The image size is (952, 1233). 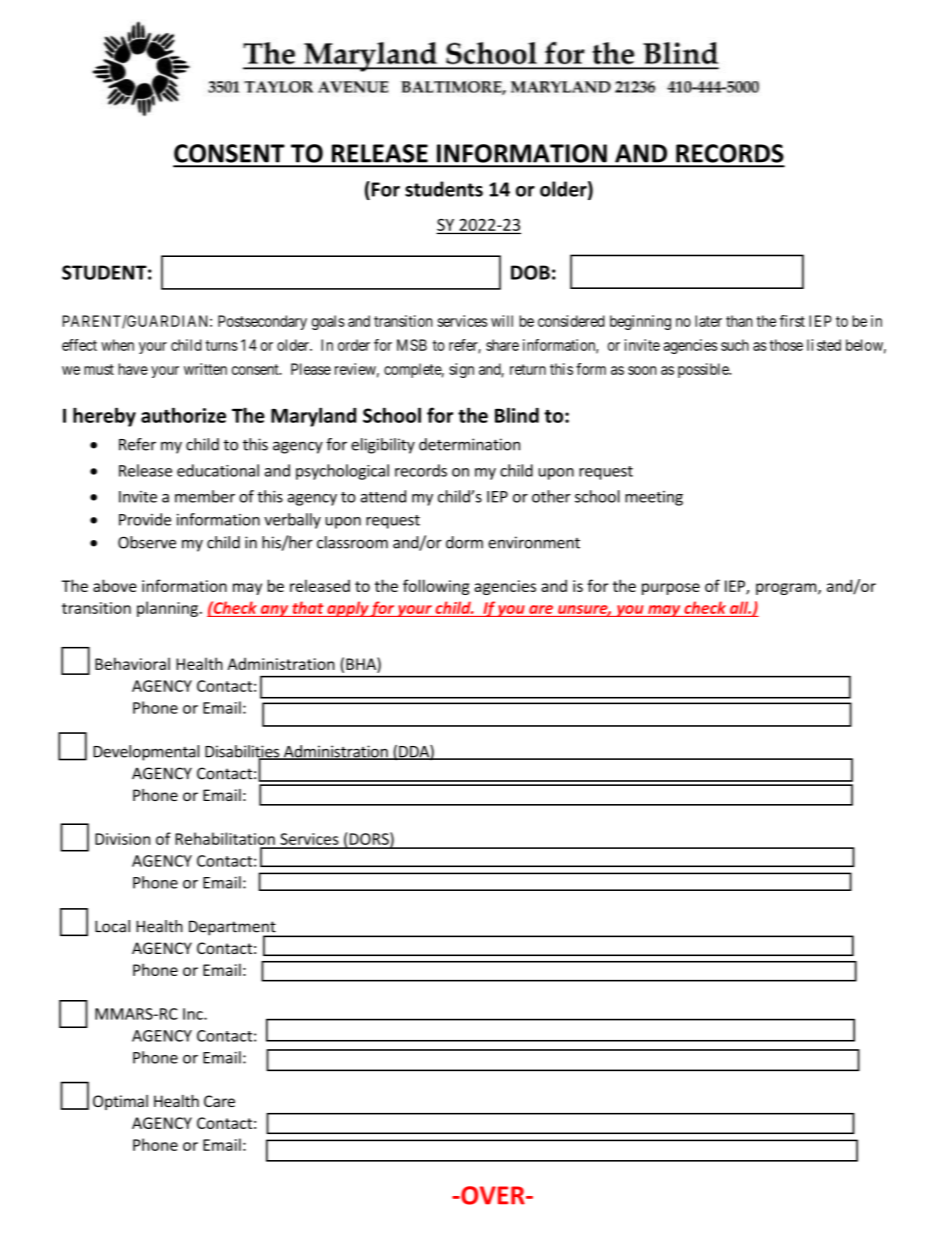 I want to click on Division, so click(x=122, y=839).
